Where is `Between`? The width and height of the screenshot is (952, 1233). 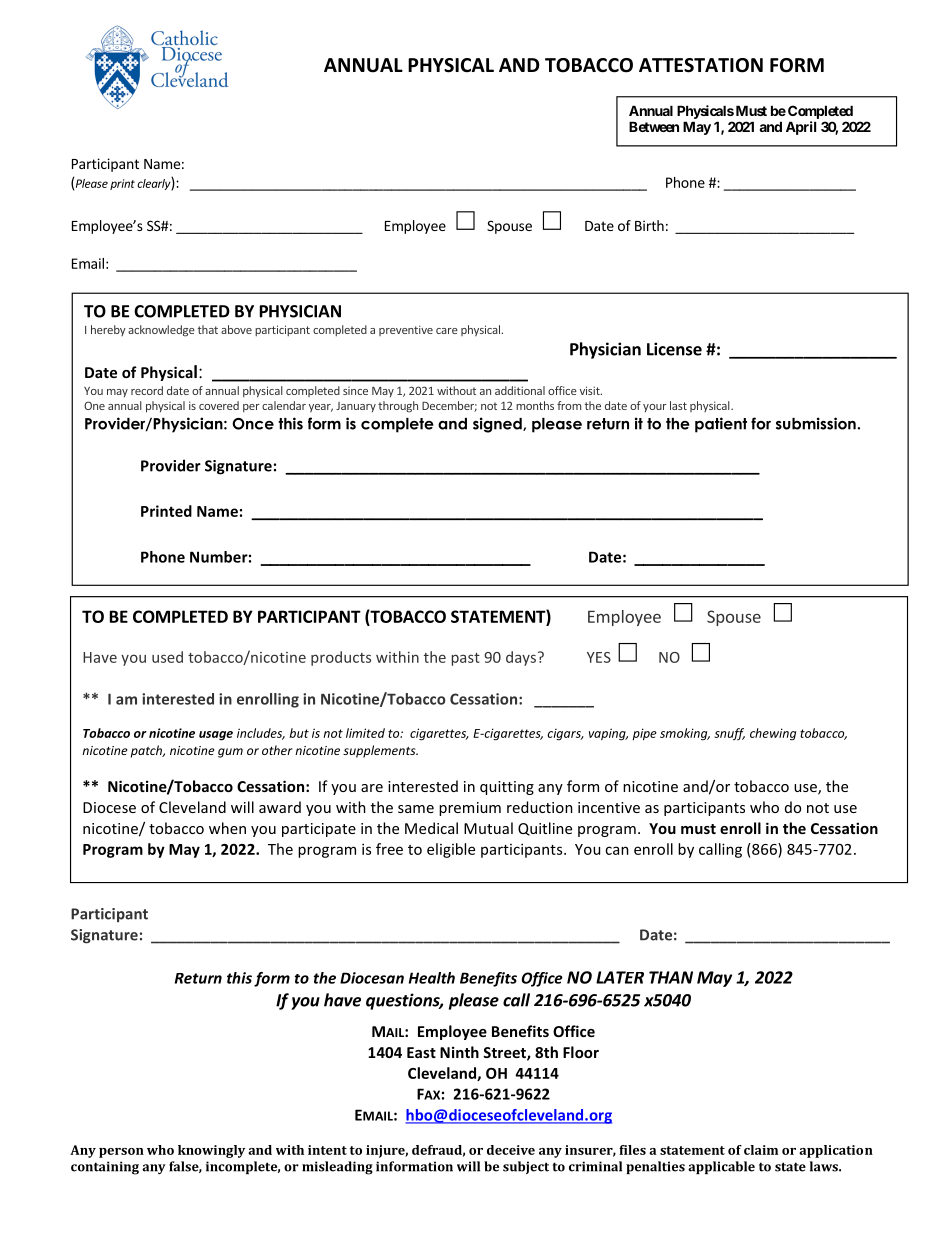 Between is located at coordinates (654, 126).
